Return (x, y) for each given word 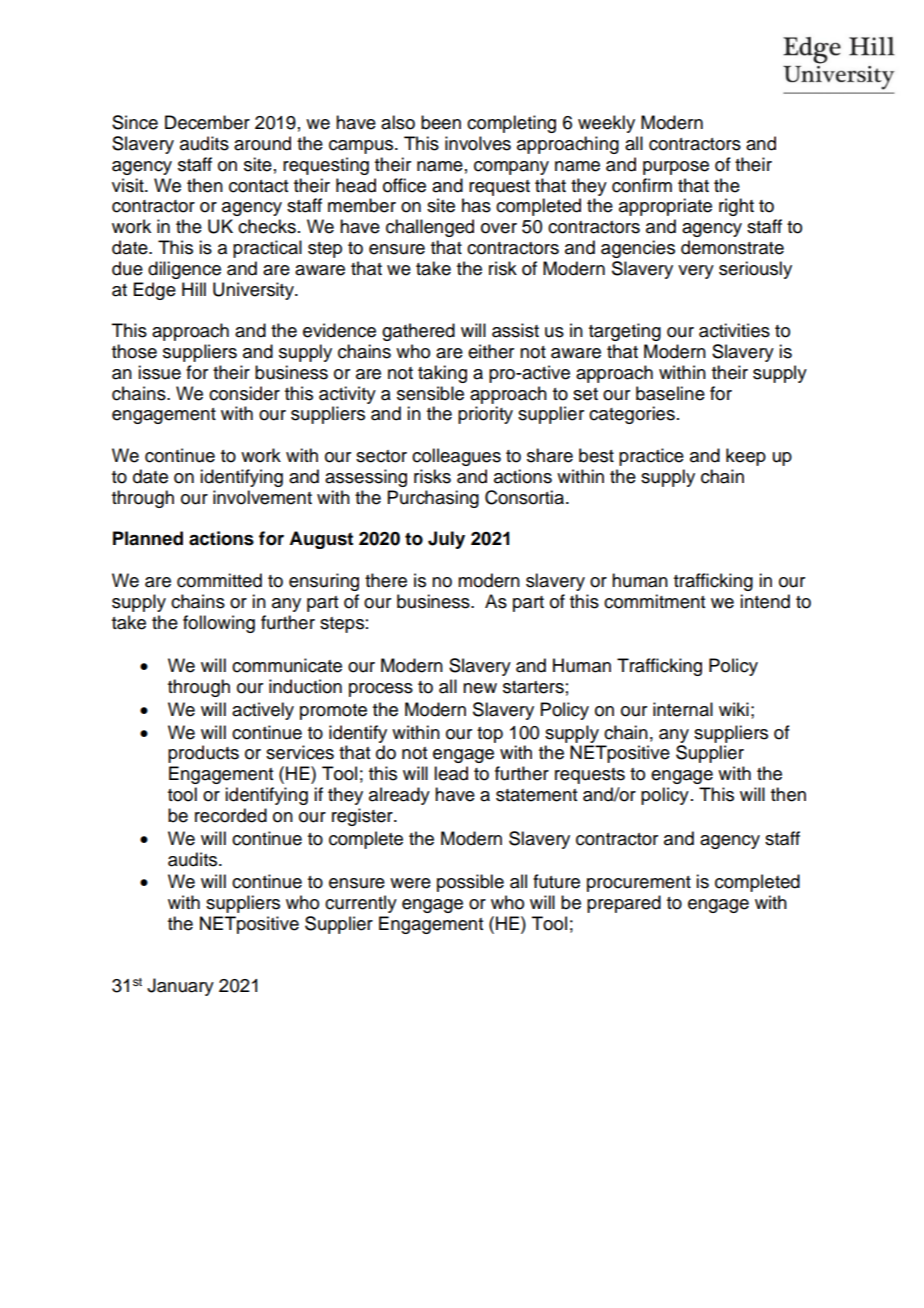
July (446, 540)
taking (442, 374)
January (180, 987)
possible (470, 883)
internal (683, 709)
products (203, 754)
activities (734, 330)
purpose (676, 168)
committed (219, 580)
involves (478, 143)
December (207, 122)
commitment (654, 601)
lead (451, 773)
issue (159, 372)
